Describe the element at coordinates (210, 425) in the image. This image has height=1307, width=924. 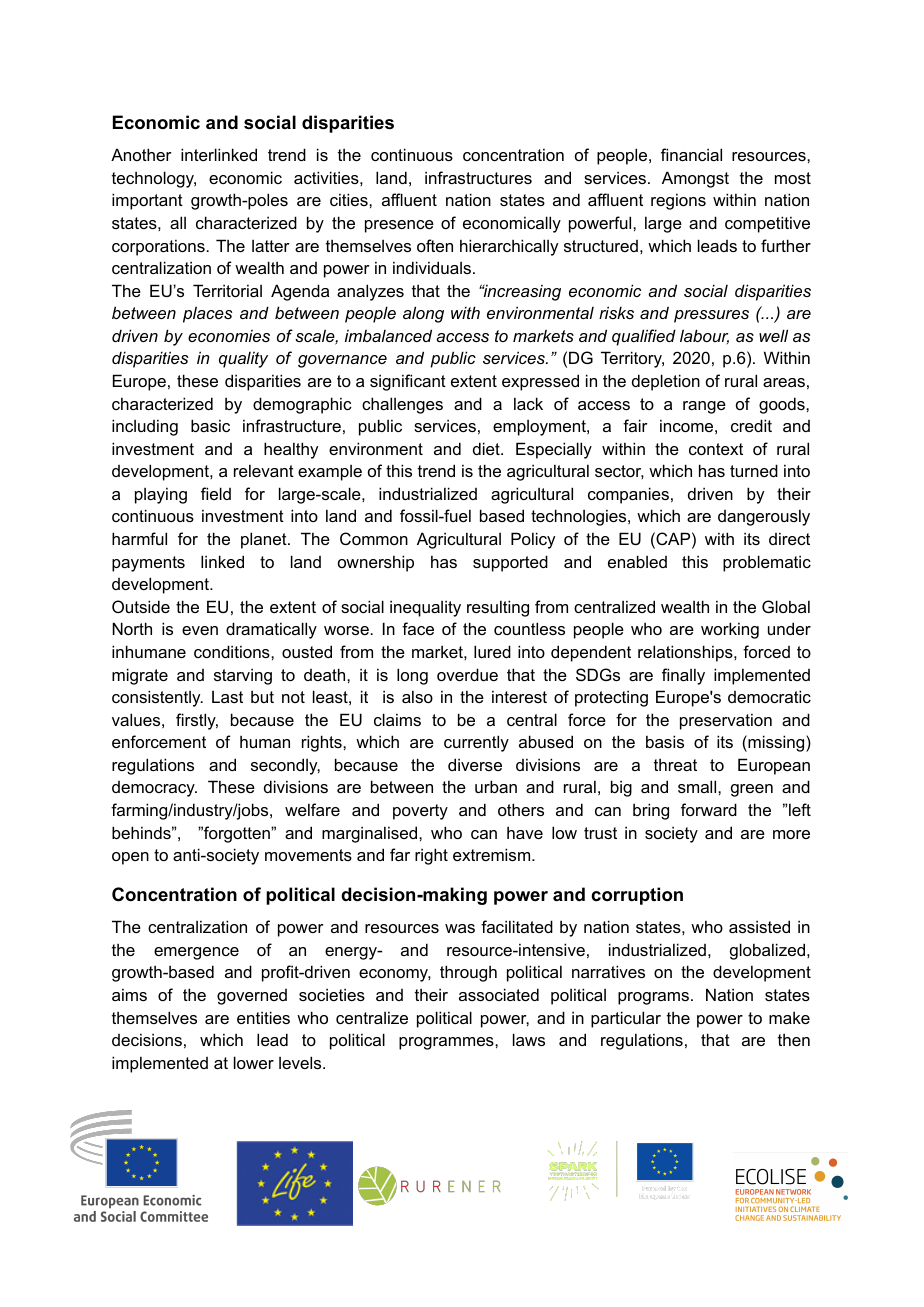
I see `basic` at that location.
